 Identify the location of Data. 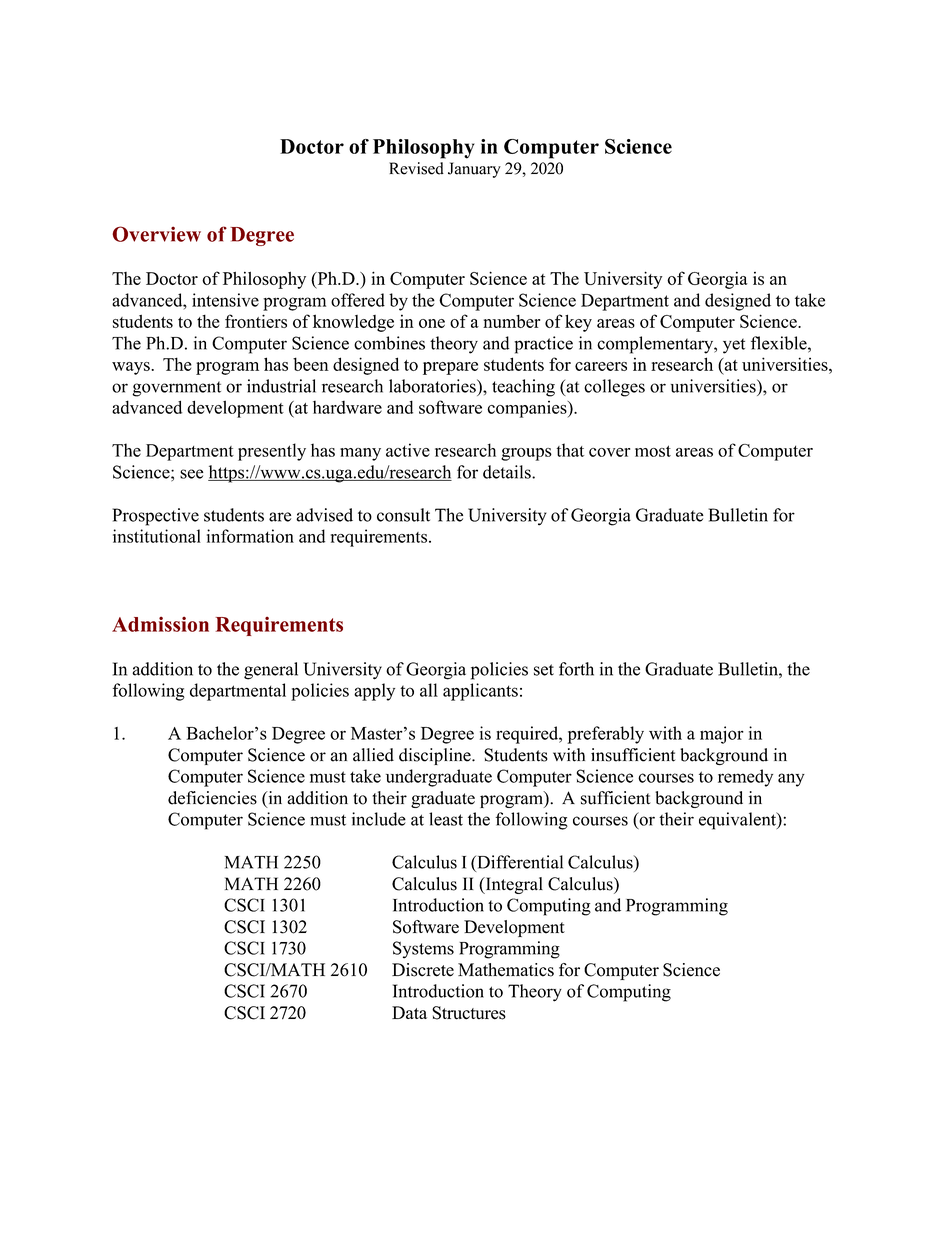
(409, 1012).
